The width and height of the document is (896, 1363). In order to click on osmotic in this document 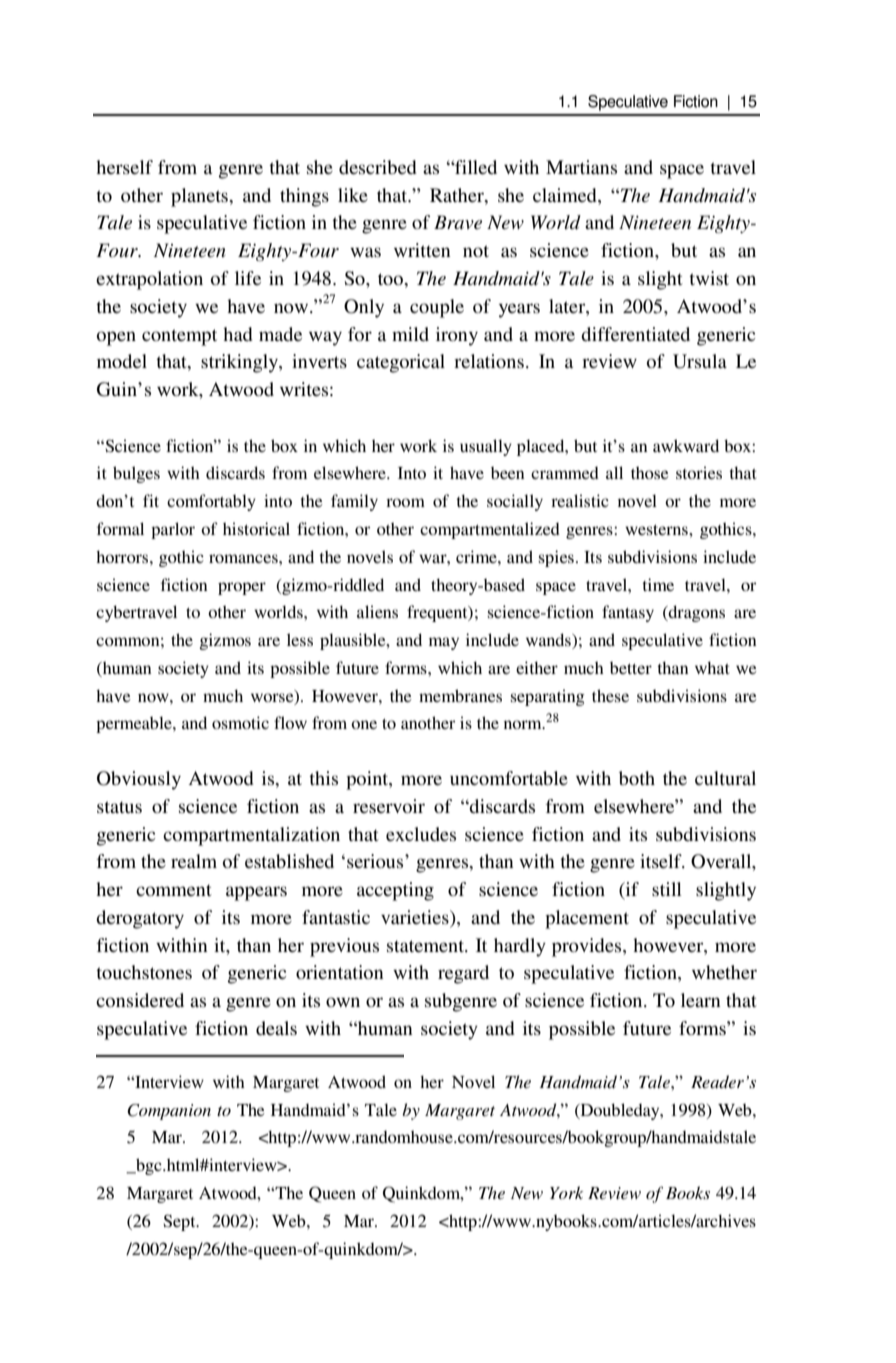, I will do `click(240, 722)`.
